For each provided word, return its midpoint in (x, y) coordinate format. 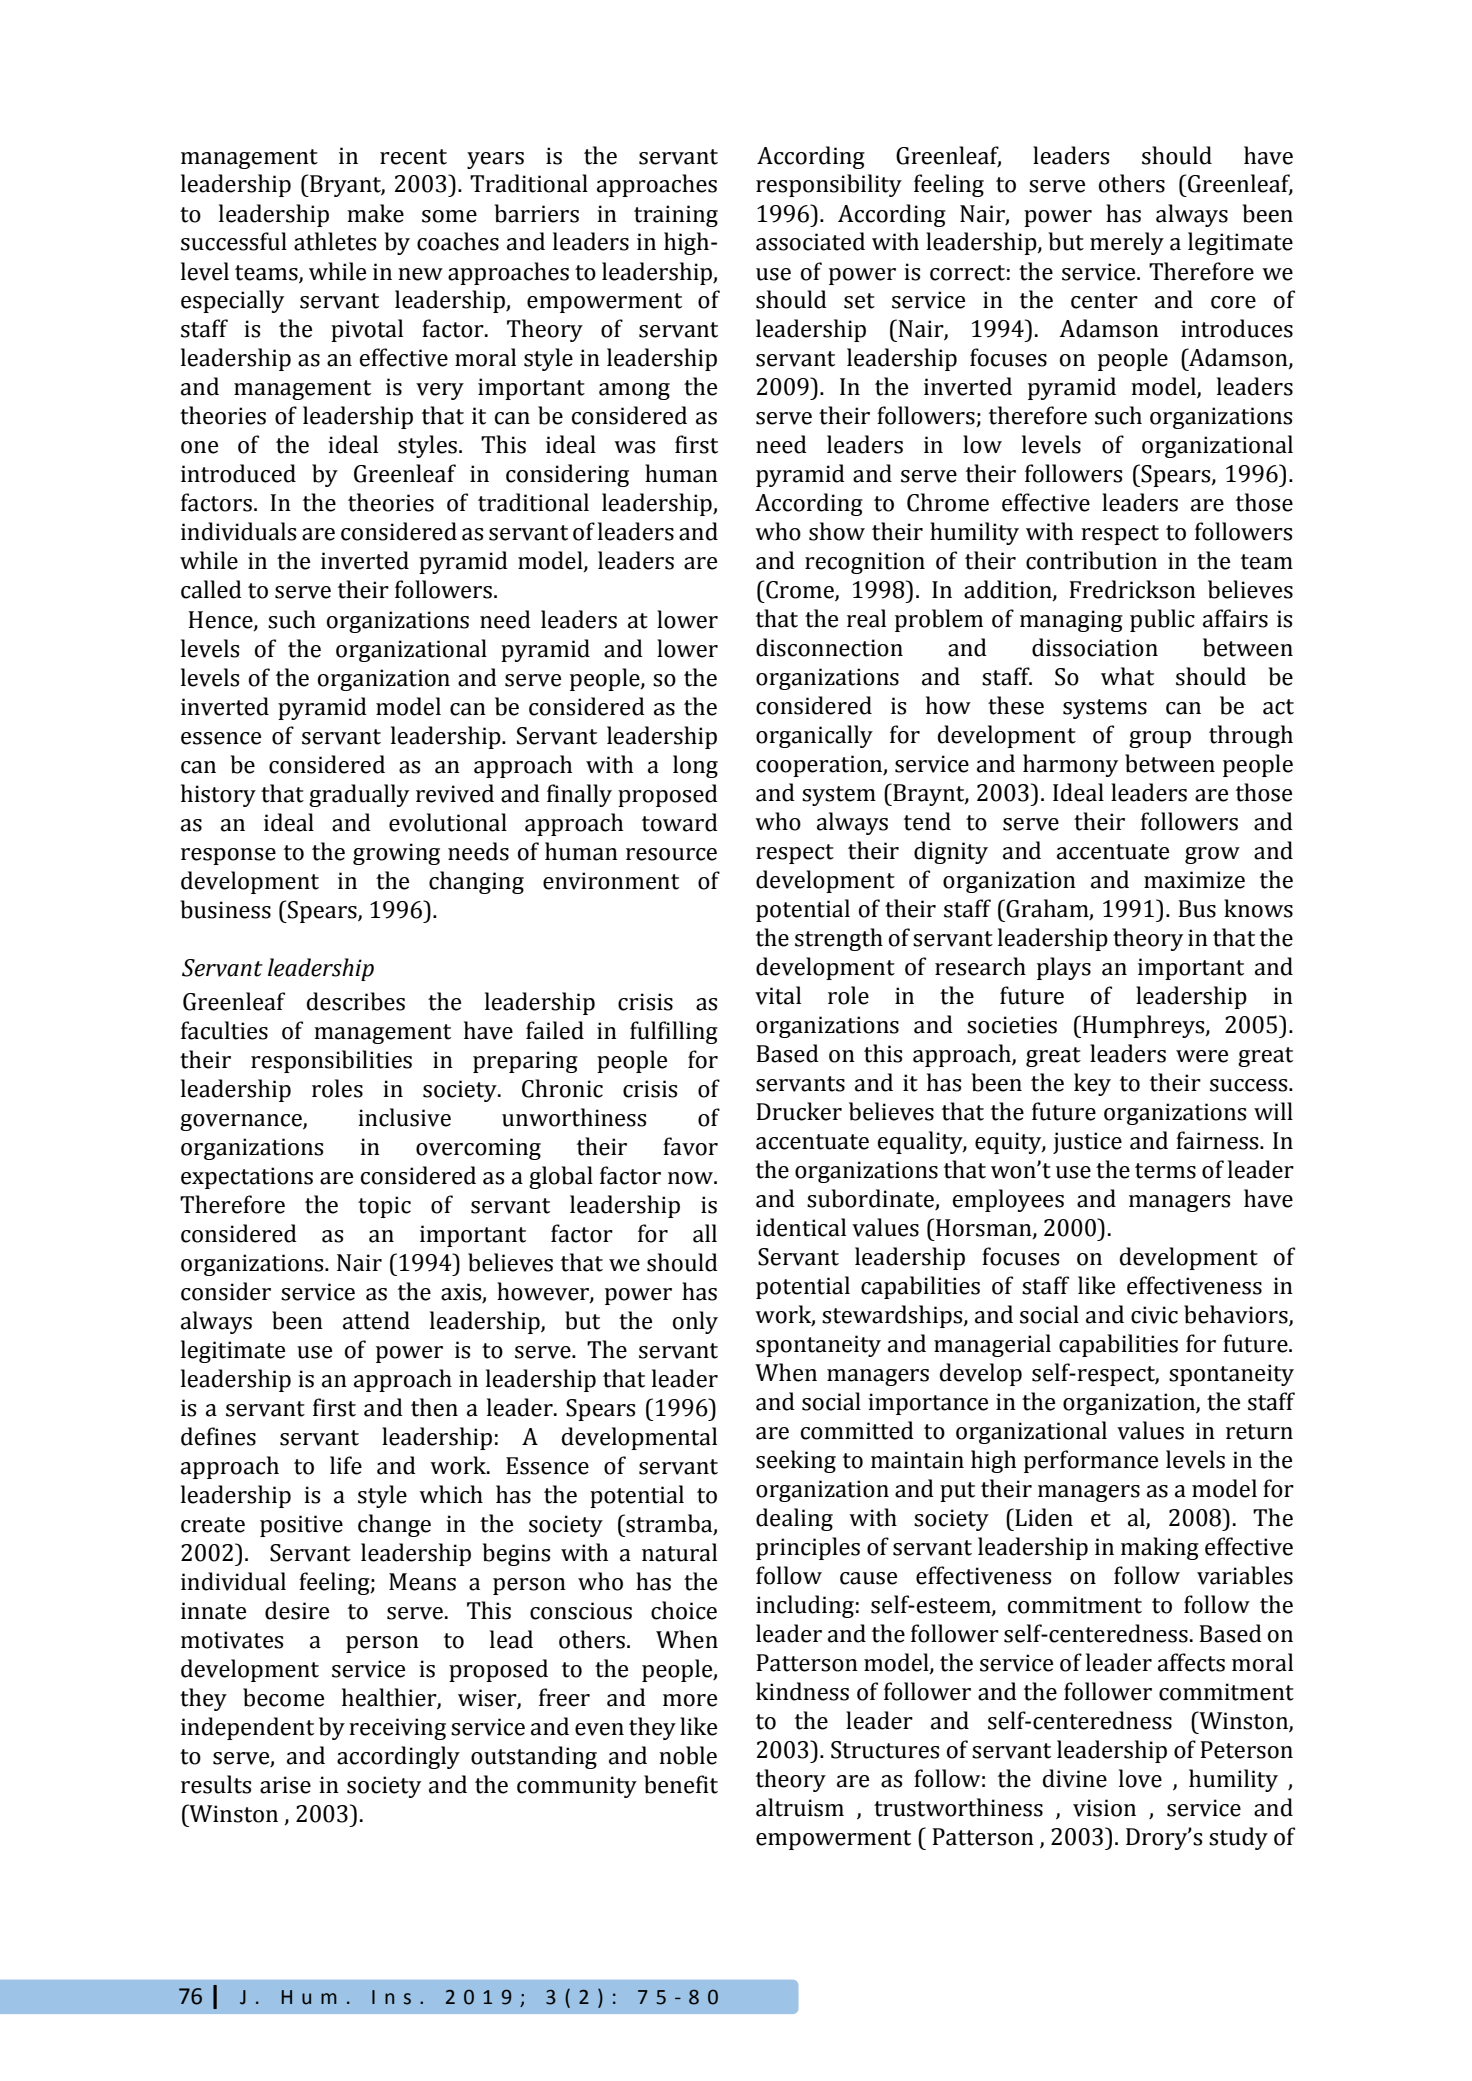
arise (285, 1785)
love (1140, 1778)
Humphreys (1143, 1026)
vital (778, 995)
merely (1127, 243)
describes (356, 1001)
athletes (335, 241)
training (676, 216)
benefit (681, 1784)
